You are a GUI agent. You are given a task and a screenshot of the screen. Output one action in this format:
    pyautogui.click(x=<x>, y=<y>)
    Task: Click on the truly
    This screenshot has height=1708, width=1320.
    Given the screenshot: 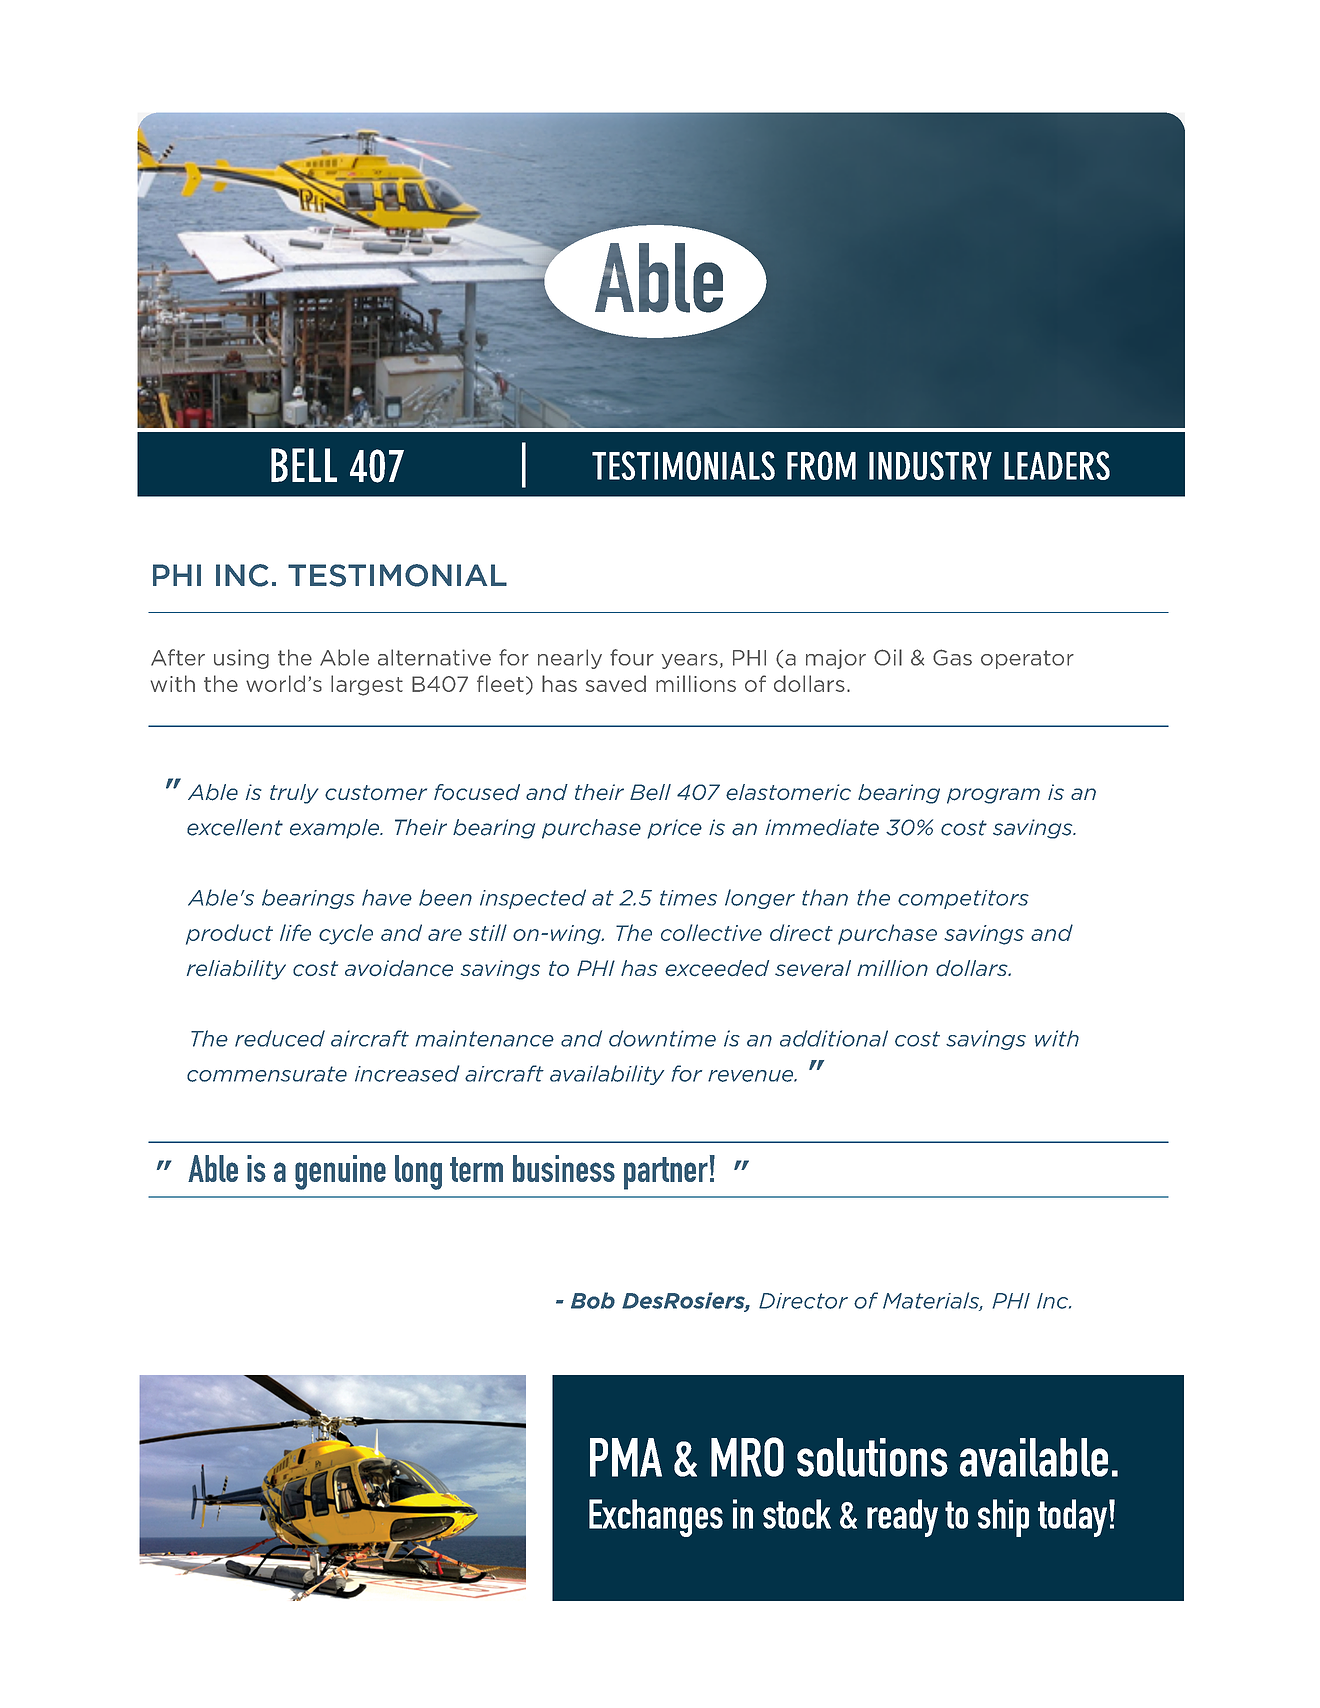 What is the action you would take?
    pyautogui.click(x=294, y=794)
